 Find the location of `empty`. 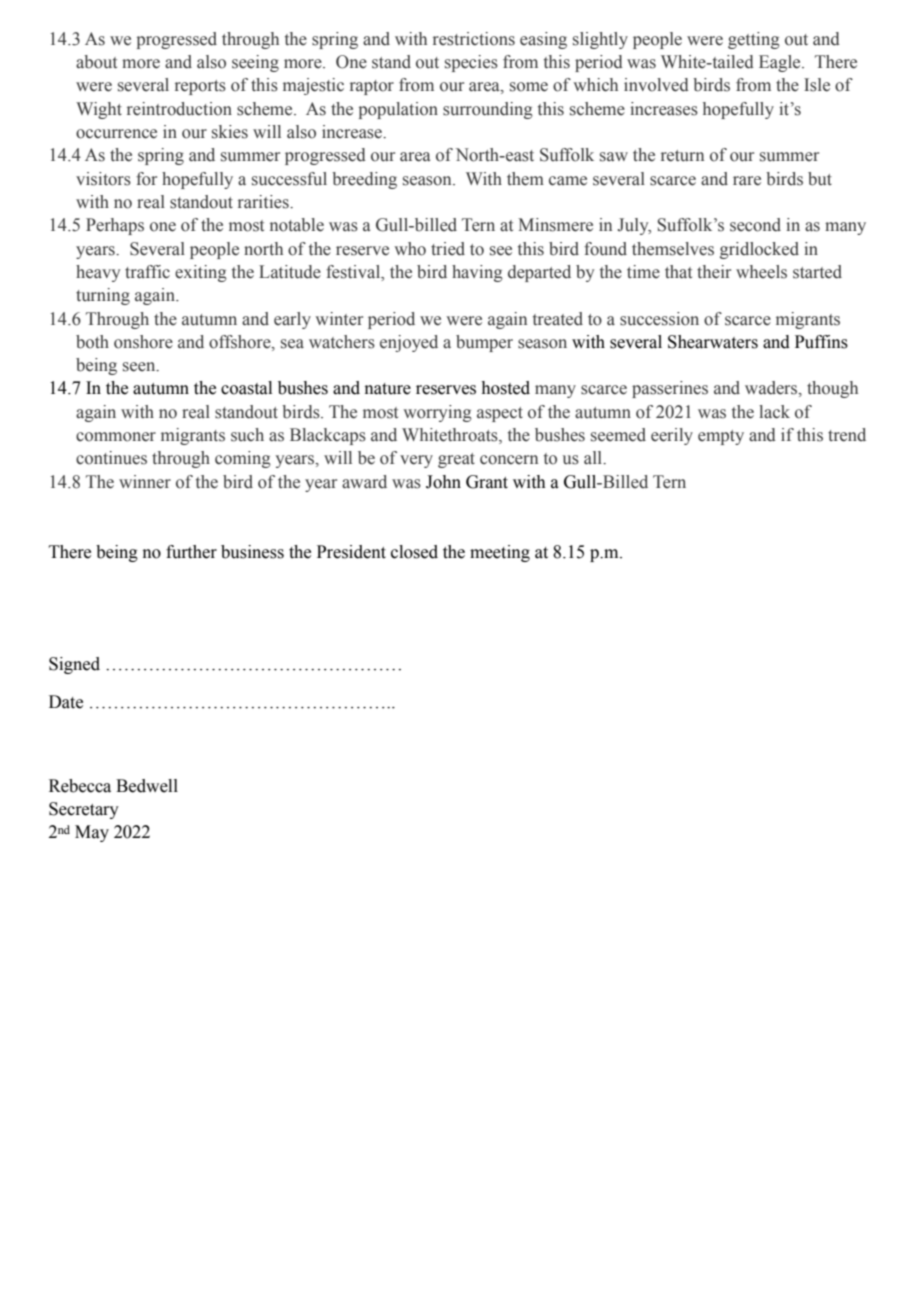

empty is located at coordinates (721, 437).
